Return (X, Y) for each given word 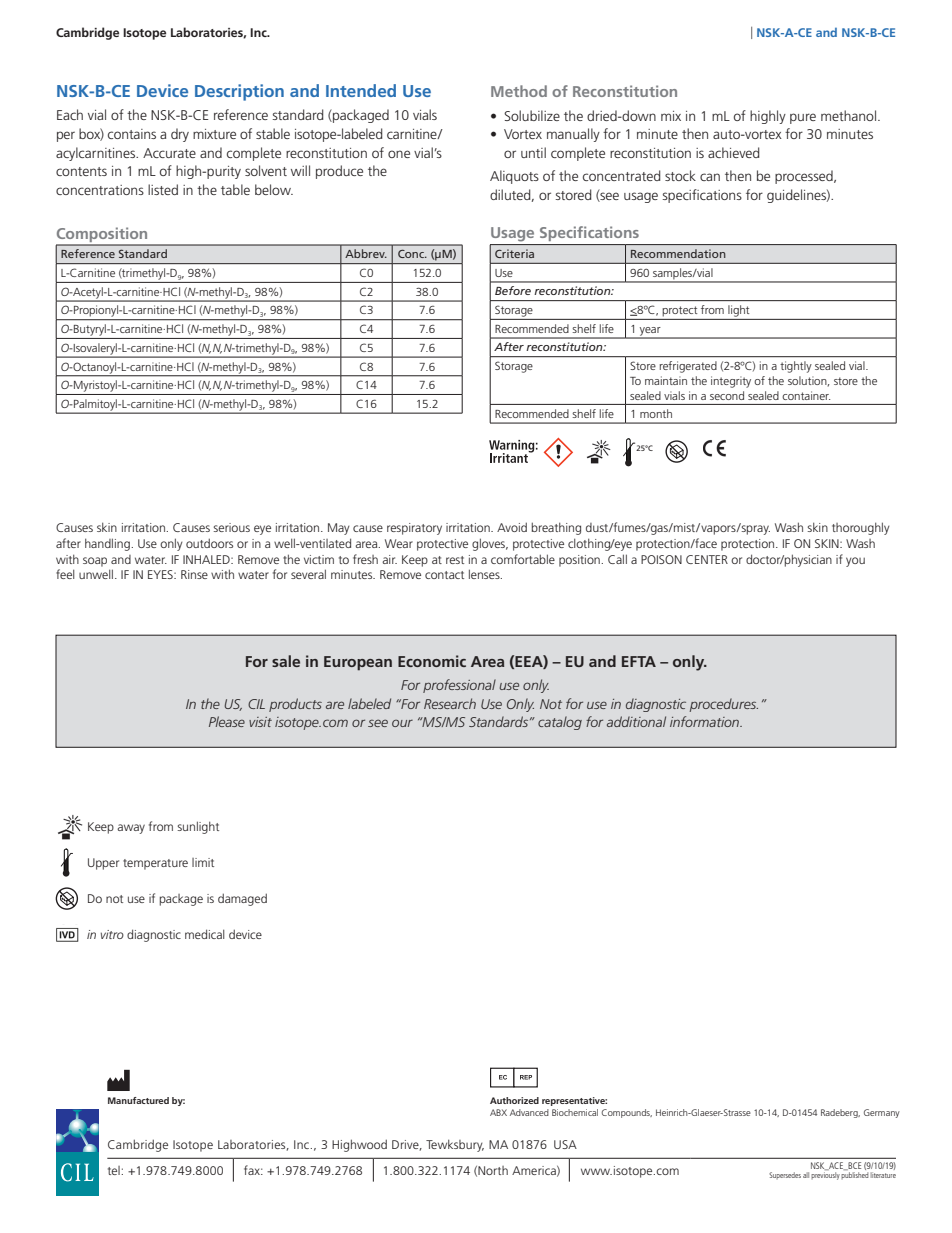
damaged (242, 899)
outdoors (209, 543)
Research (450, 703)
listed (163, 189)
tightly (796, 367)
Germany (882, 1113)
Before (513, 290)
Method (519, 91)
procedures (724, 705)
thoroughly (861, 528)
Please (227, 721)
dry (180, 135)
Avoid (512, 527)
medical (205, 934)
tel (115, 1170)
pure (803, 118)
